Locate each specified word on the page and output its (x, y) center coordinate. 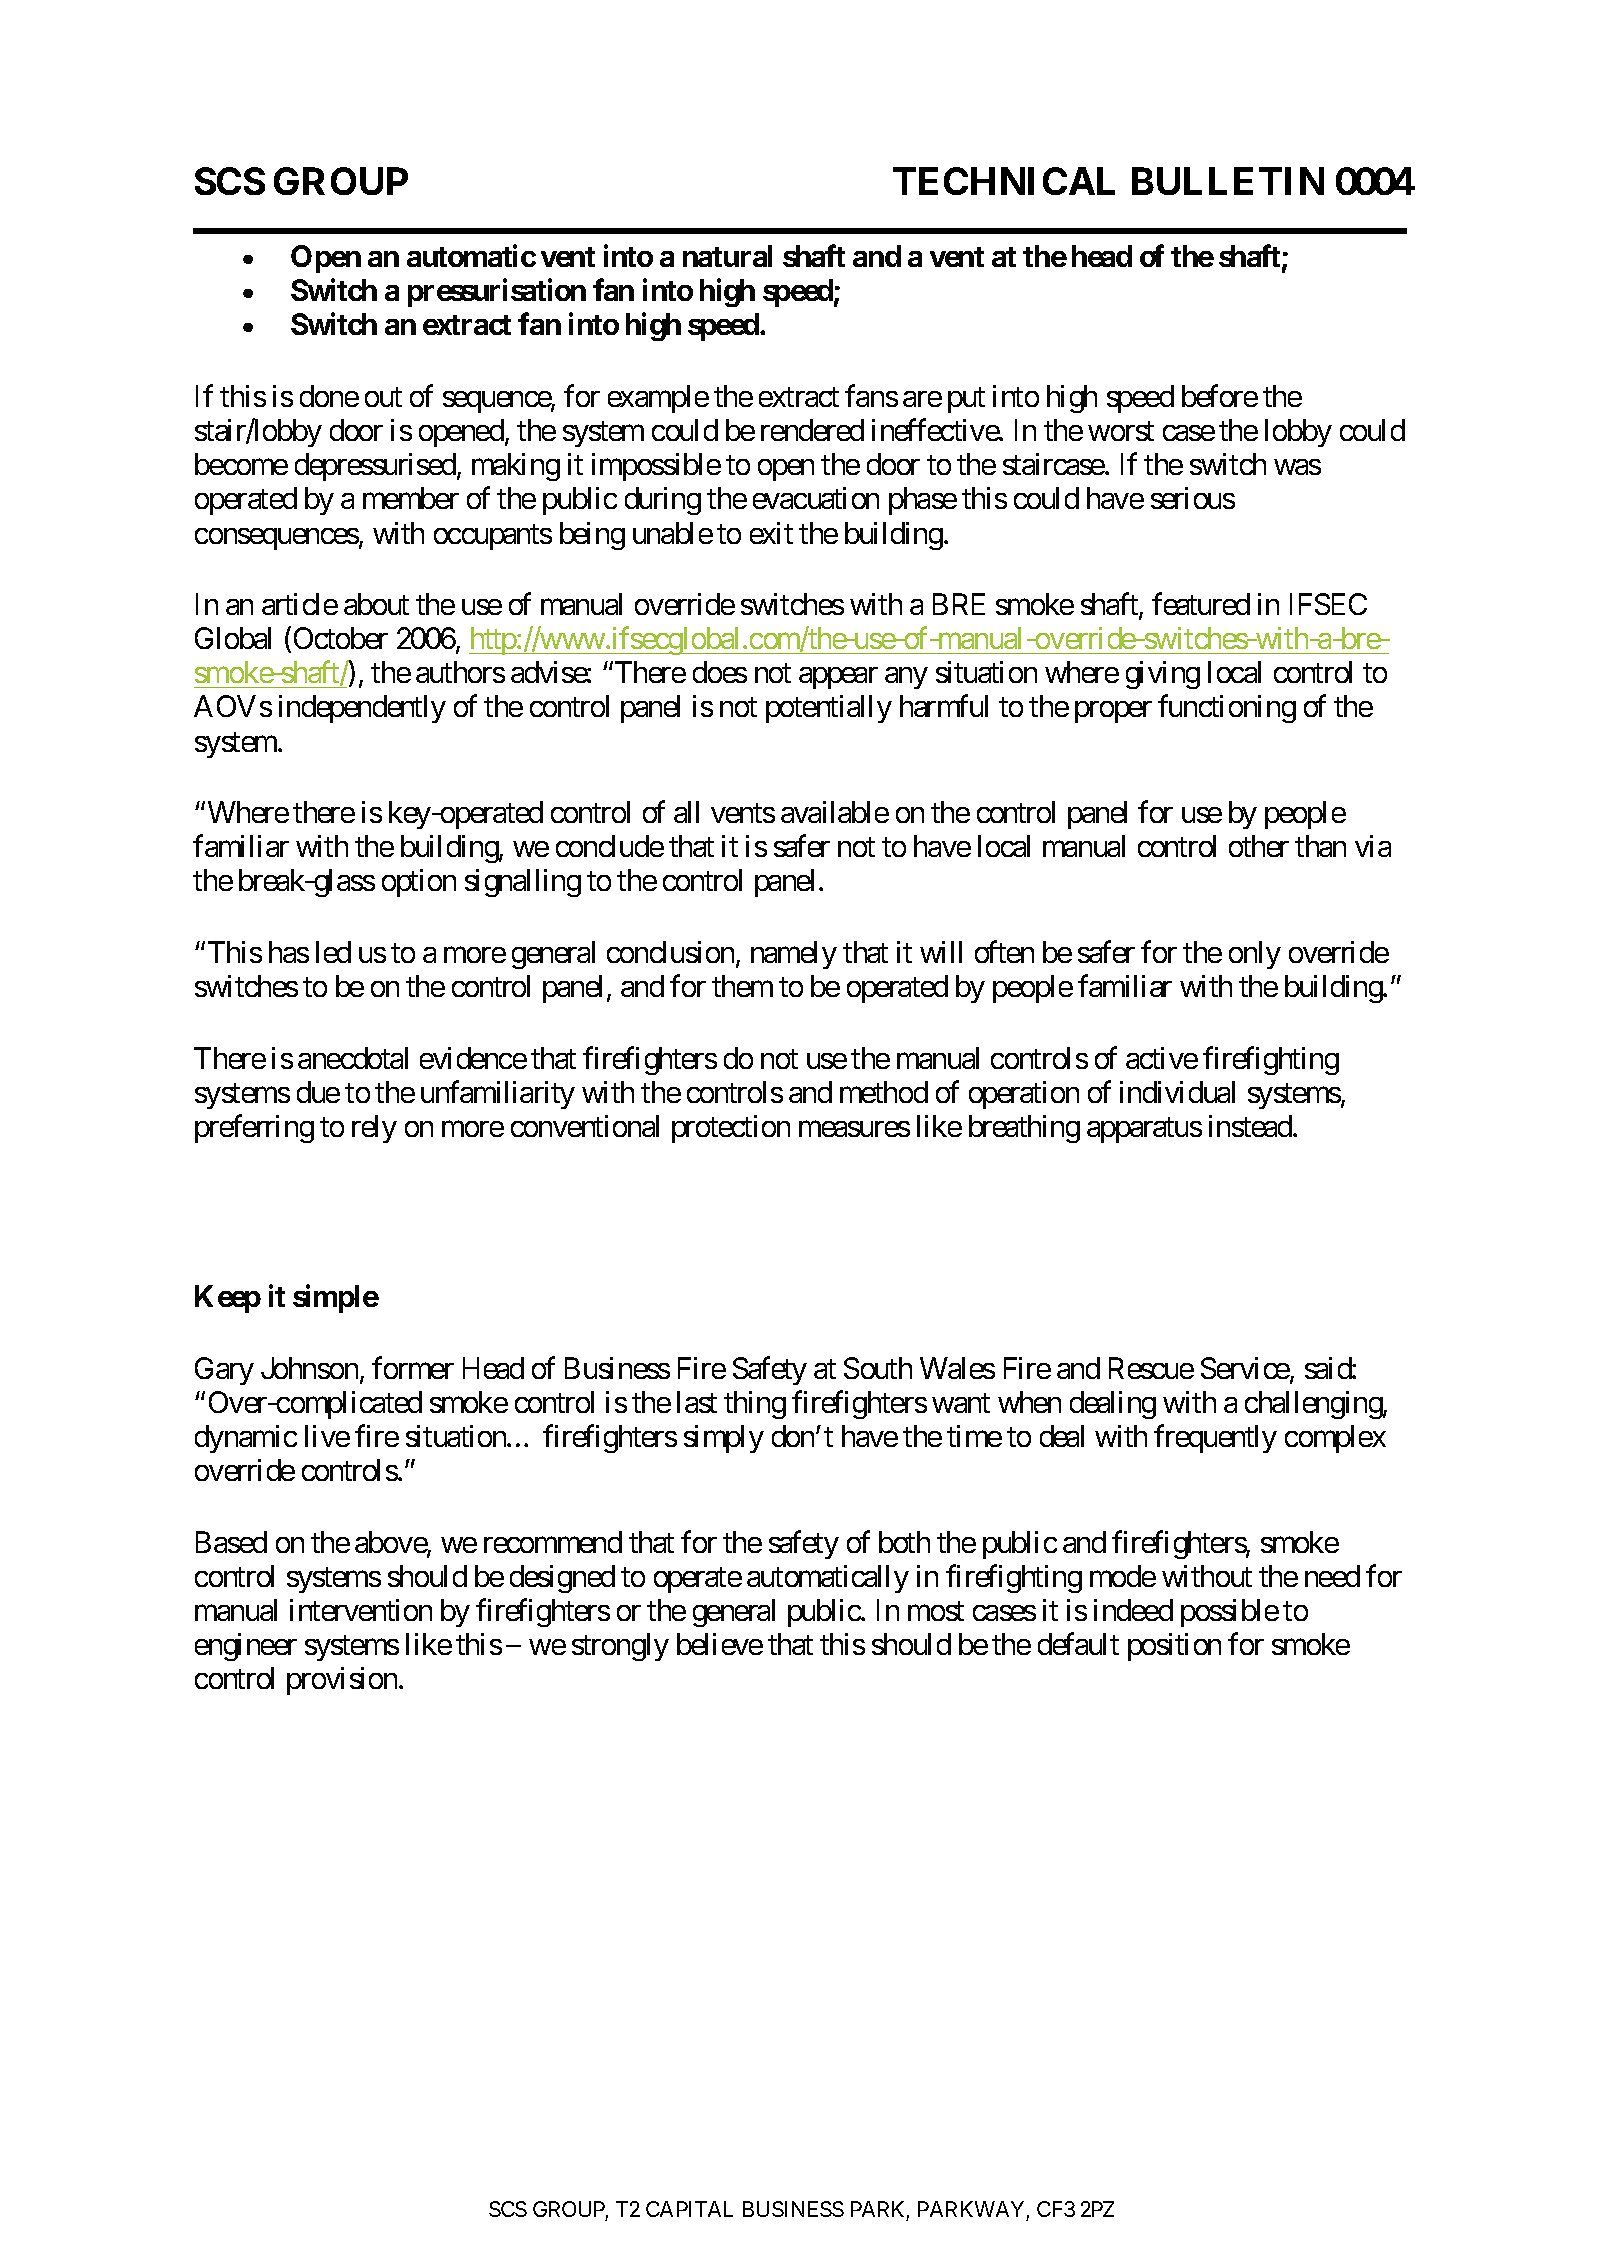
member (411, 498)
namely (794, 955)
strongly (620, 1647)
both (904, 1542)
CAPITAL (689, 2209)
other (1259, 846)
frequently (1215, 1439)
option (419, 883)
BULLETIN (1228, 181)
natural (727, 256)
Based (231, 1542)
